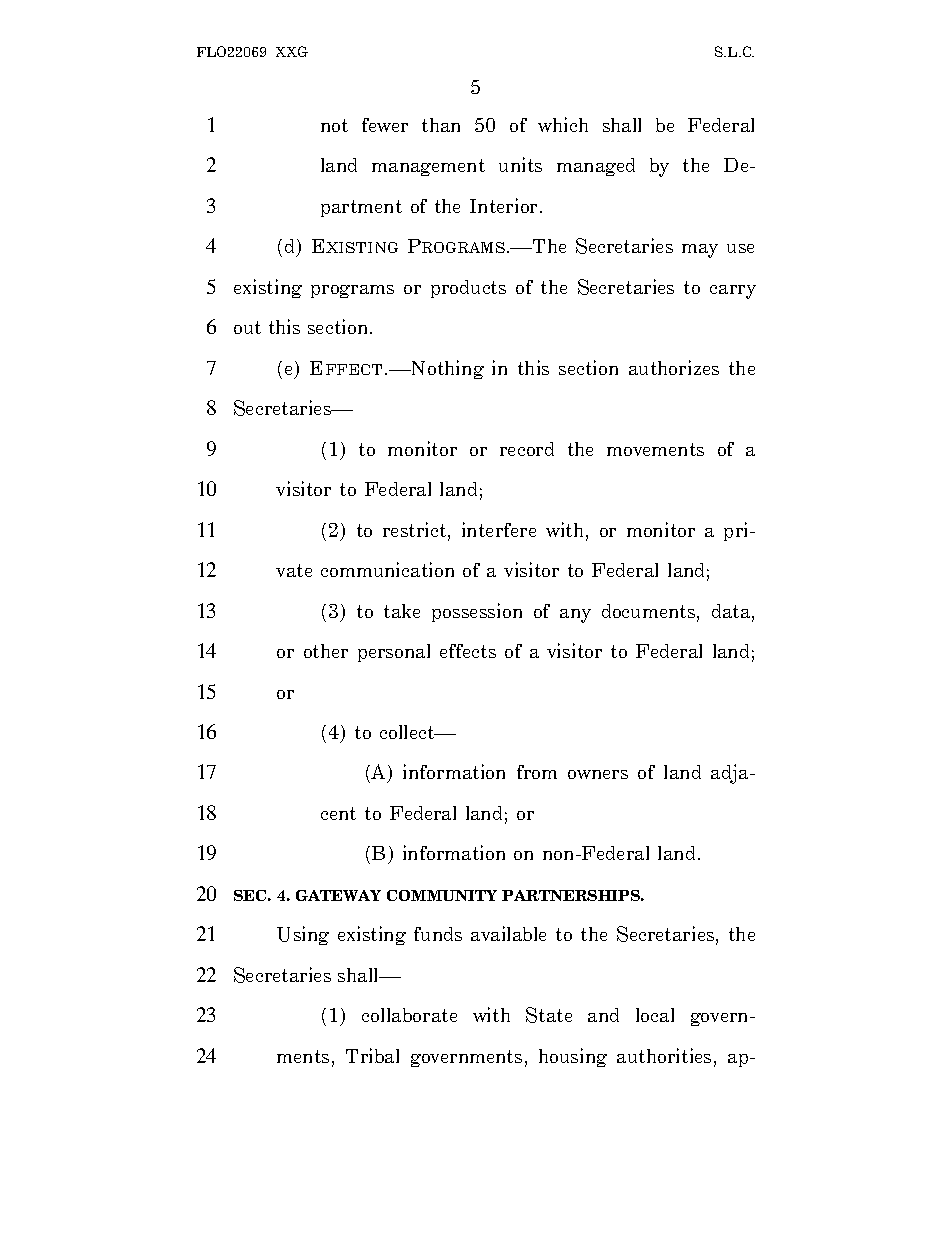 Image resolution: width=952 pixels, height=1233 pixels. Describe the element at coordinates (326, 651) in the image. I see `other` at that location.
